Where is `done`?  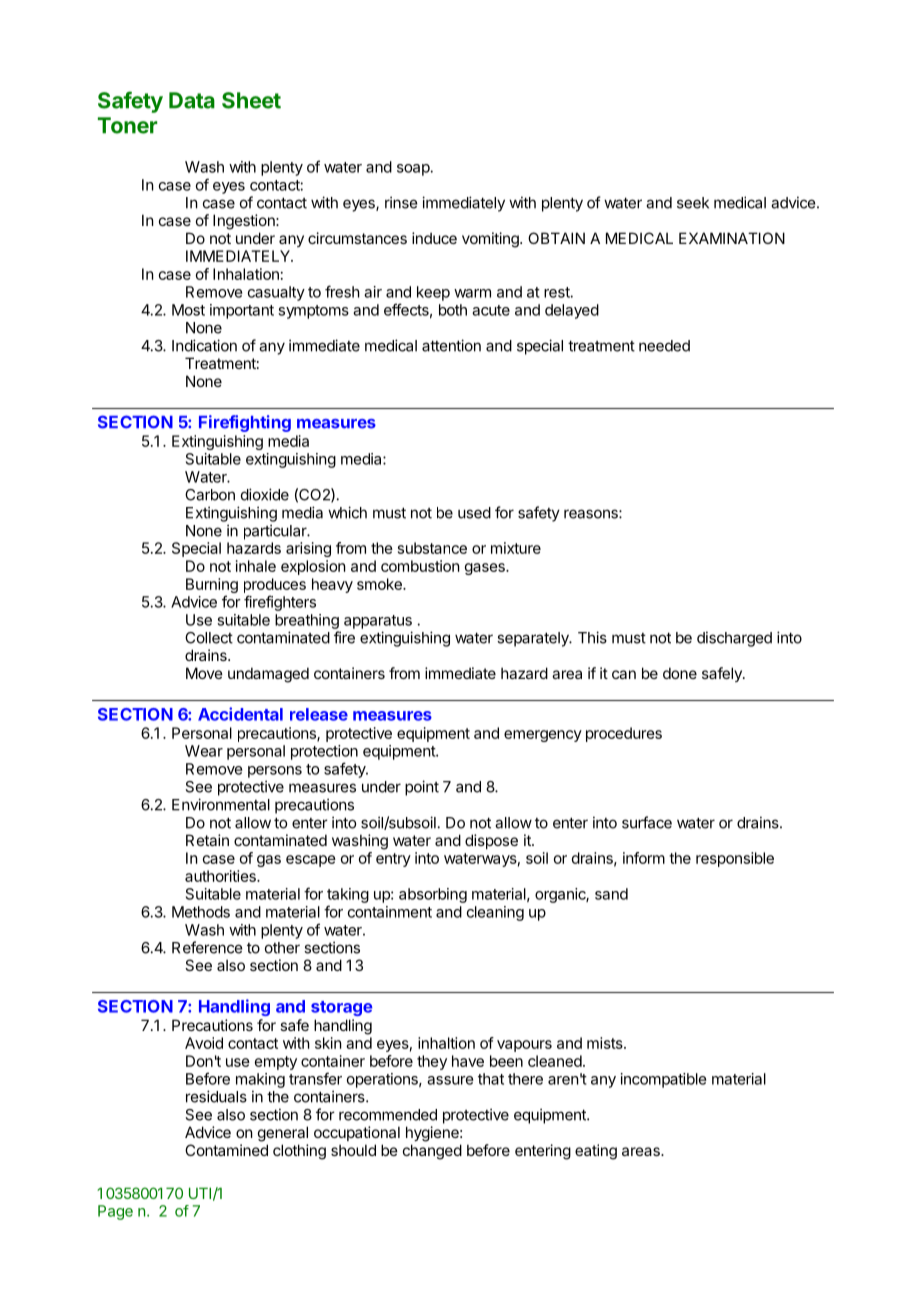 done is located at coordinates (680, 673).
